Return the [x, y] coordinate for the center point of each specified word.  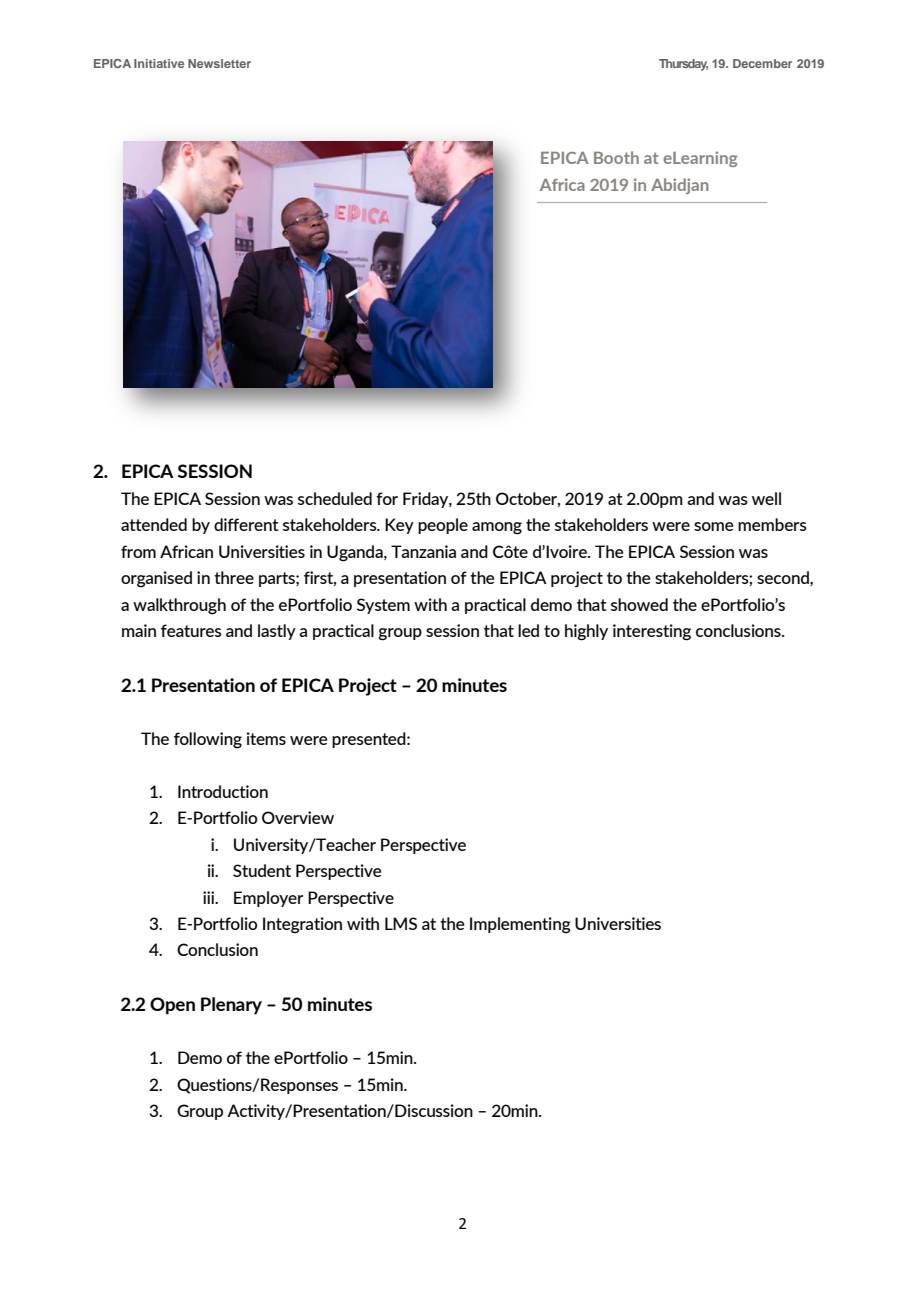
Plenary [231, 1006]
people [443, 526]
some [714, 526]
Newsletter [219, 63]
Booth [616, 157]
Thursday [683, 65]
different [246, 524]
